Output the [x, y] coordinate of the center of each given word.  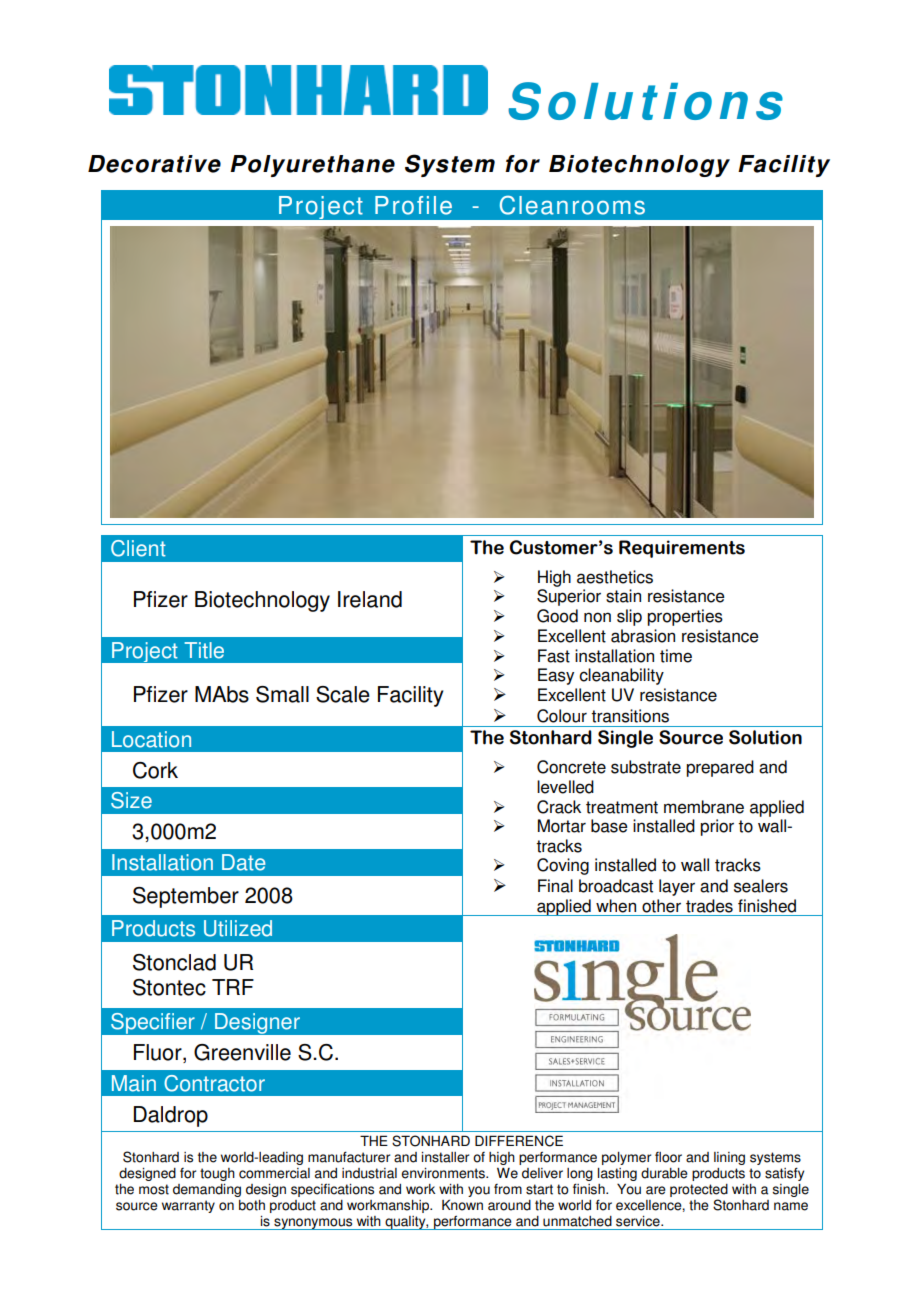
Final [555, 886]
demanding [207, 1190]
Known [462, 1205]
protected [699, 1190]
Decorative [154, 164]
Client [138, 548]
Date [243, 862]
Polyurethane [312, 166]
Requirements [682, 549]
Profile [413, 205]
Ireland [370, 599]
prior [717, 827]
